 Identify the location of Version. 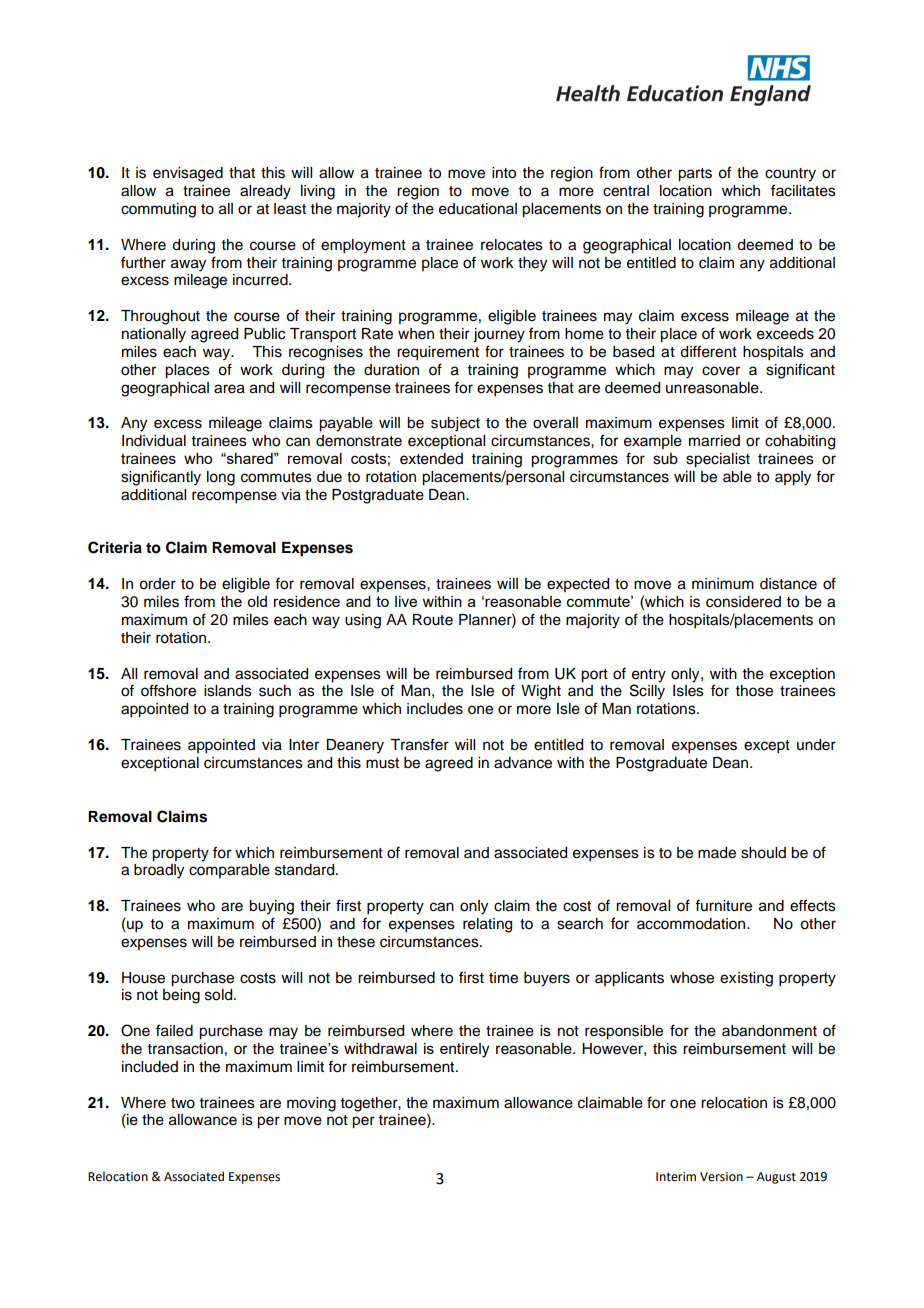
(721, 1177).
